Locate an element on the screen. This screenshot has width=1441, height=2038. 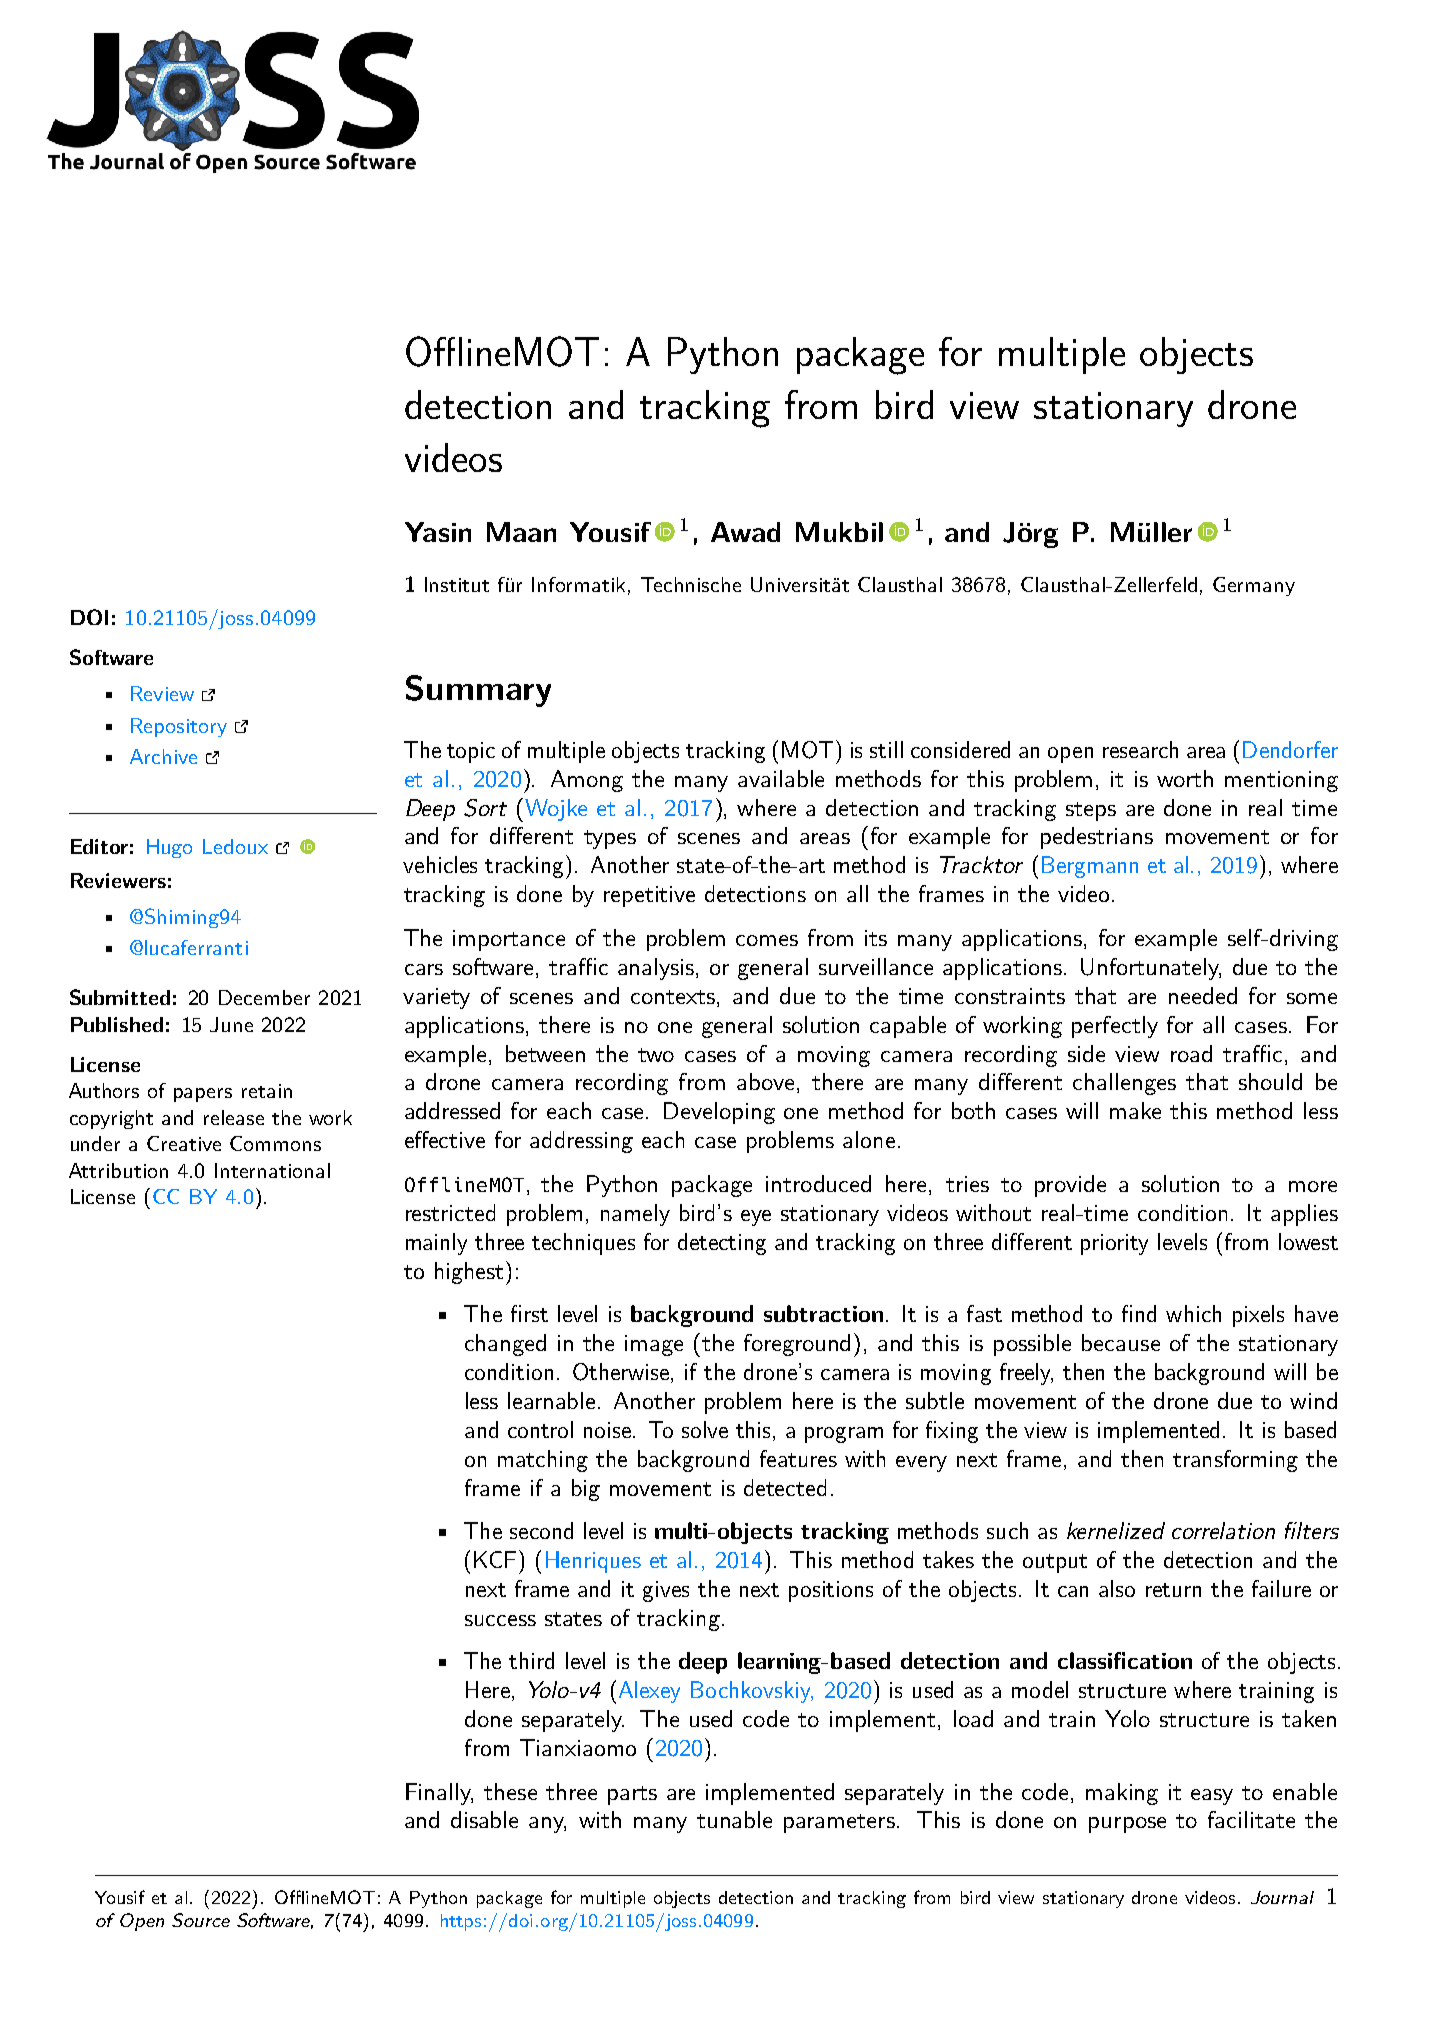
Technische is located at coordinates (691, 584).
